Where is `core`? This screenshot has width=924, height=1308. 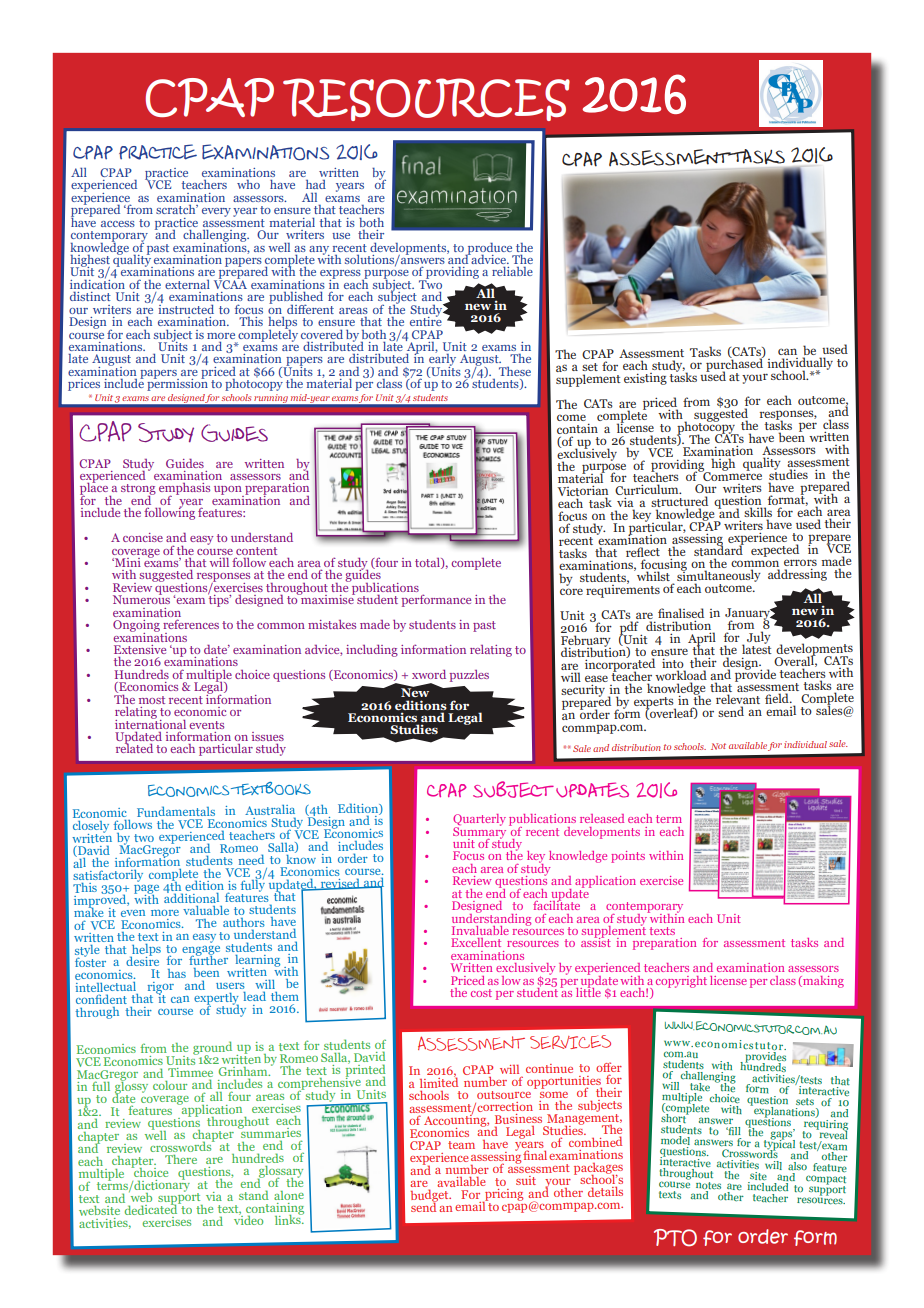 core is located at coordinates (571, 591).
